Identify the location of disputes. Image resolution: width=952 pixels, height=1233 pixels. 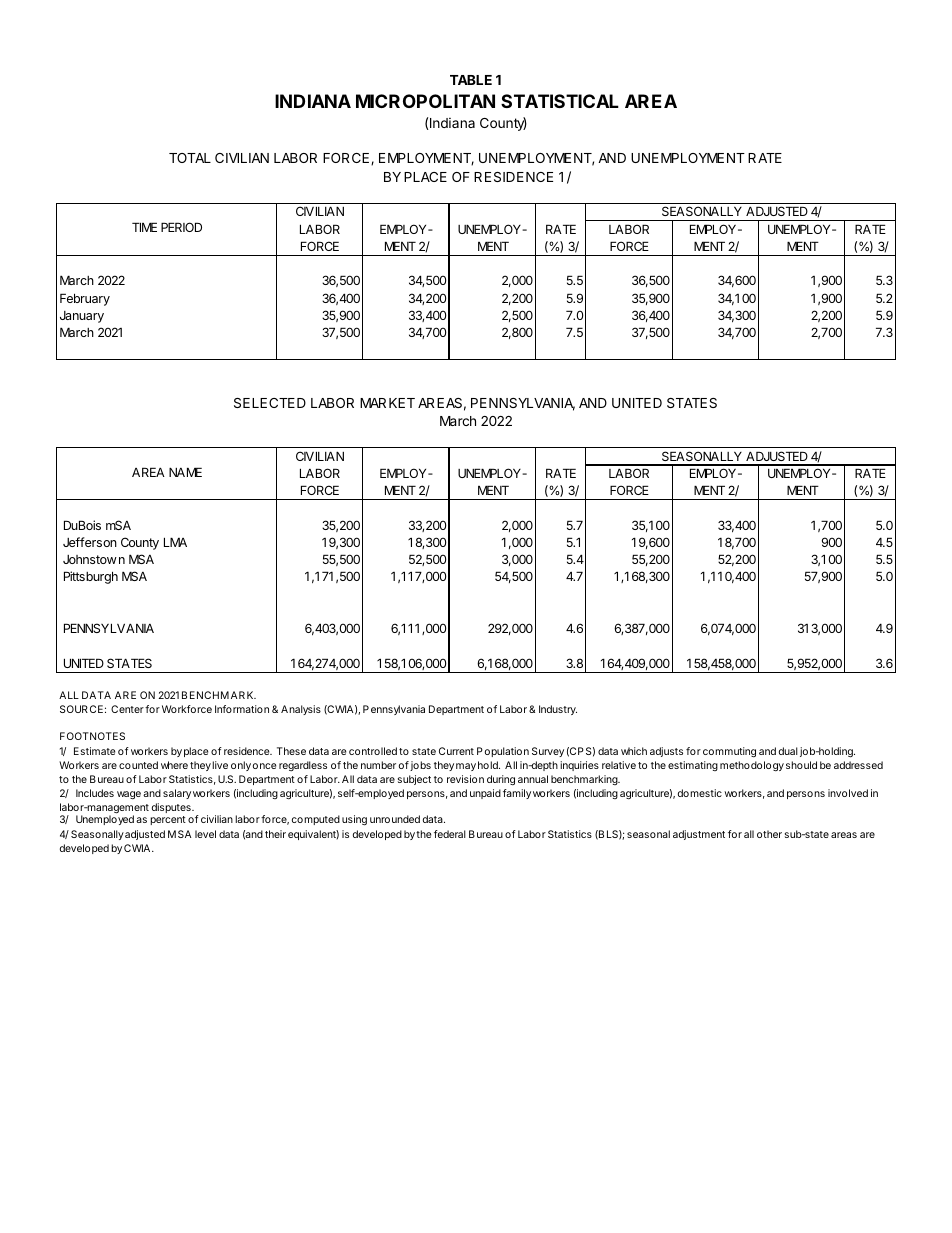
(172, 808).
